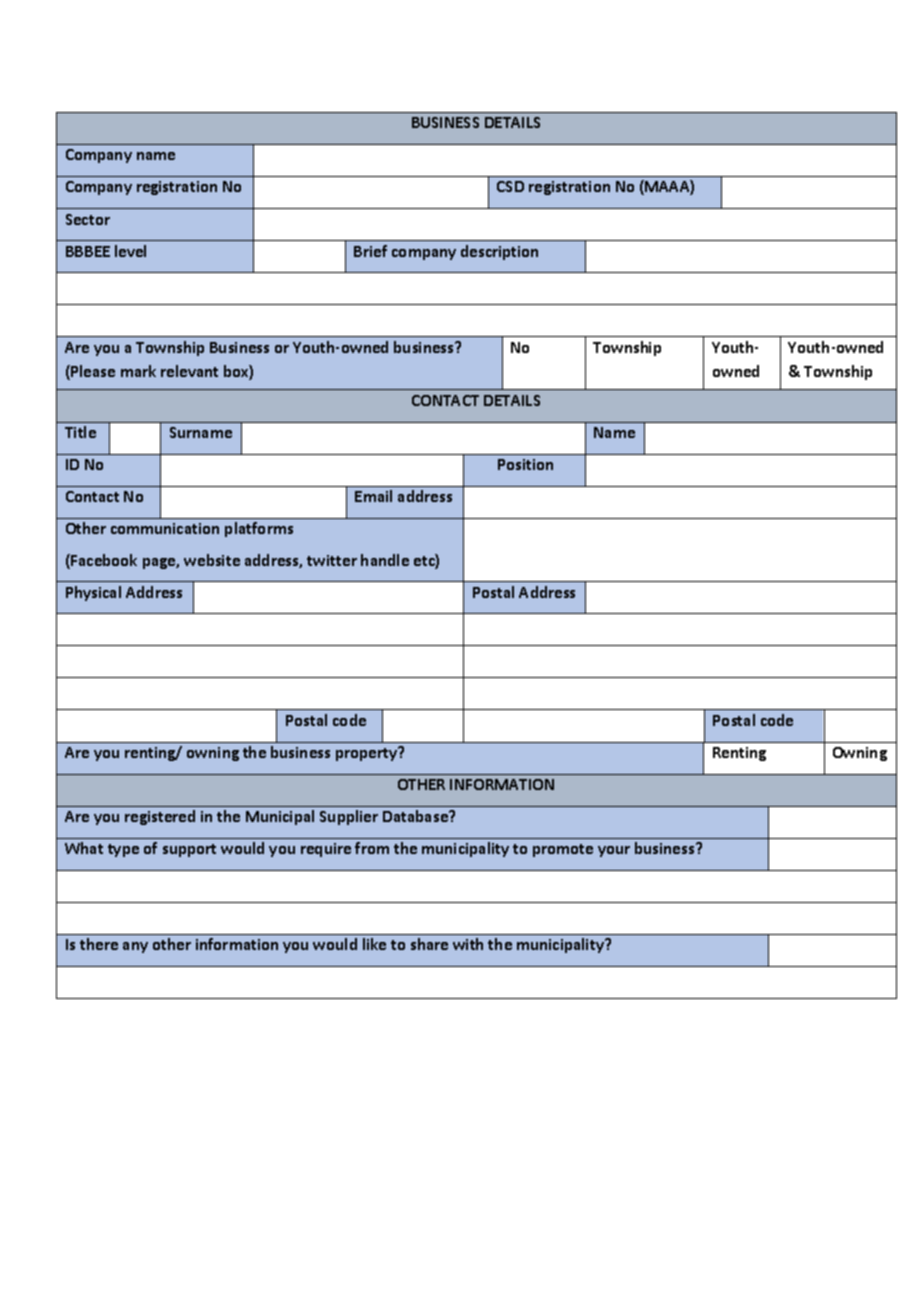 The image size is (924, 1308). I want to click on Brief, so click(370, 251).
